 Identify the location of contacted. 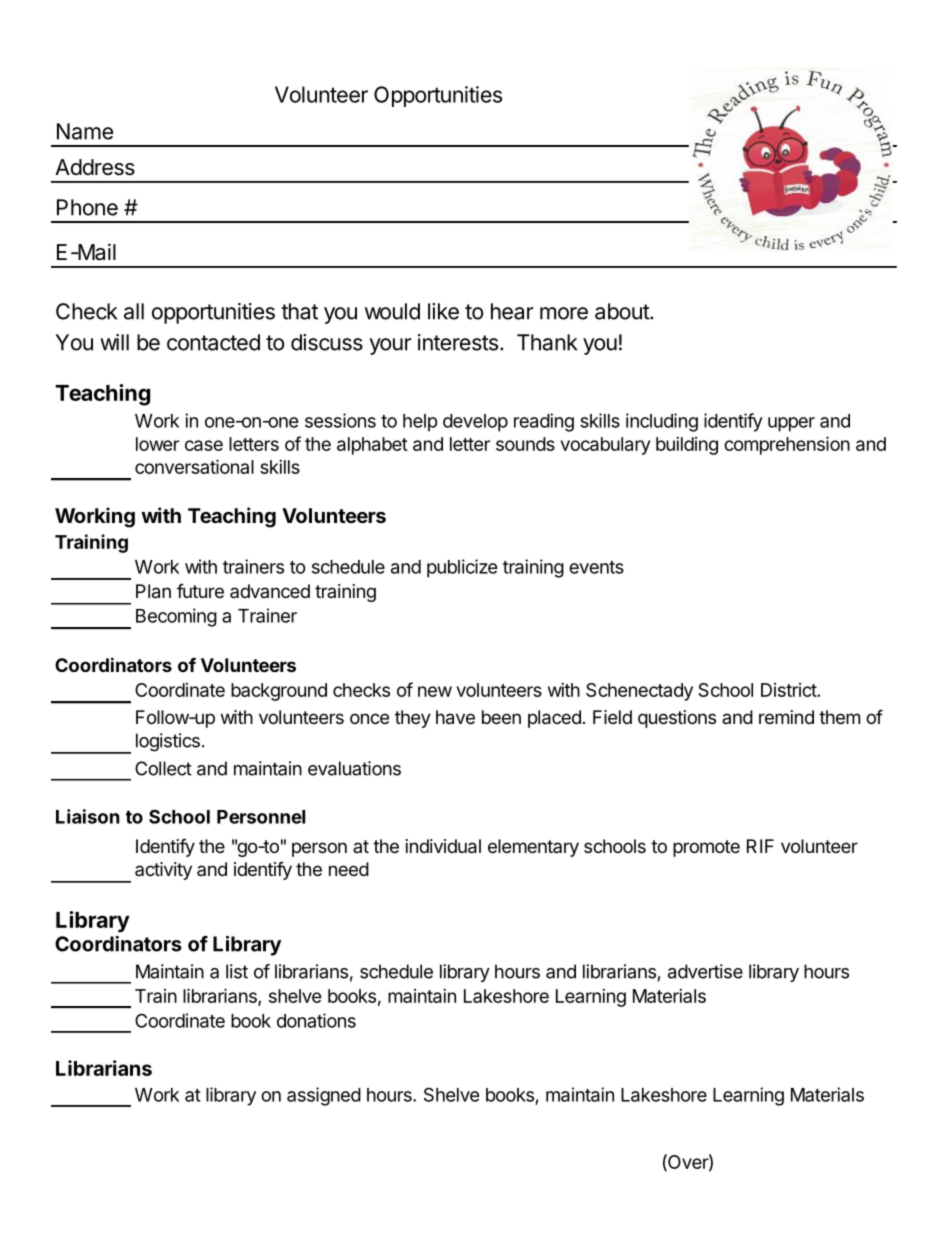
(213, 342).
